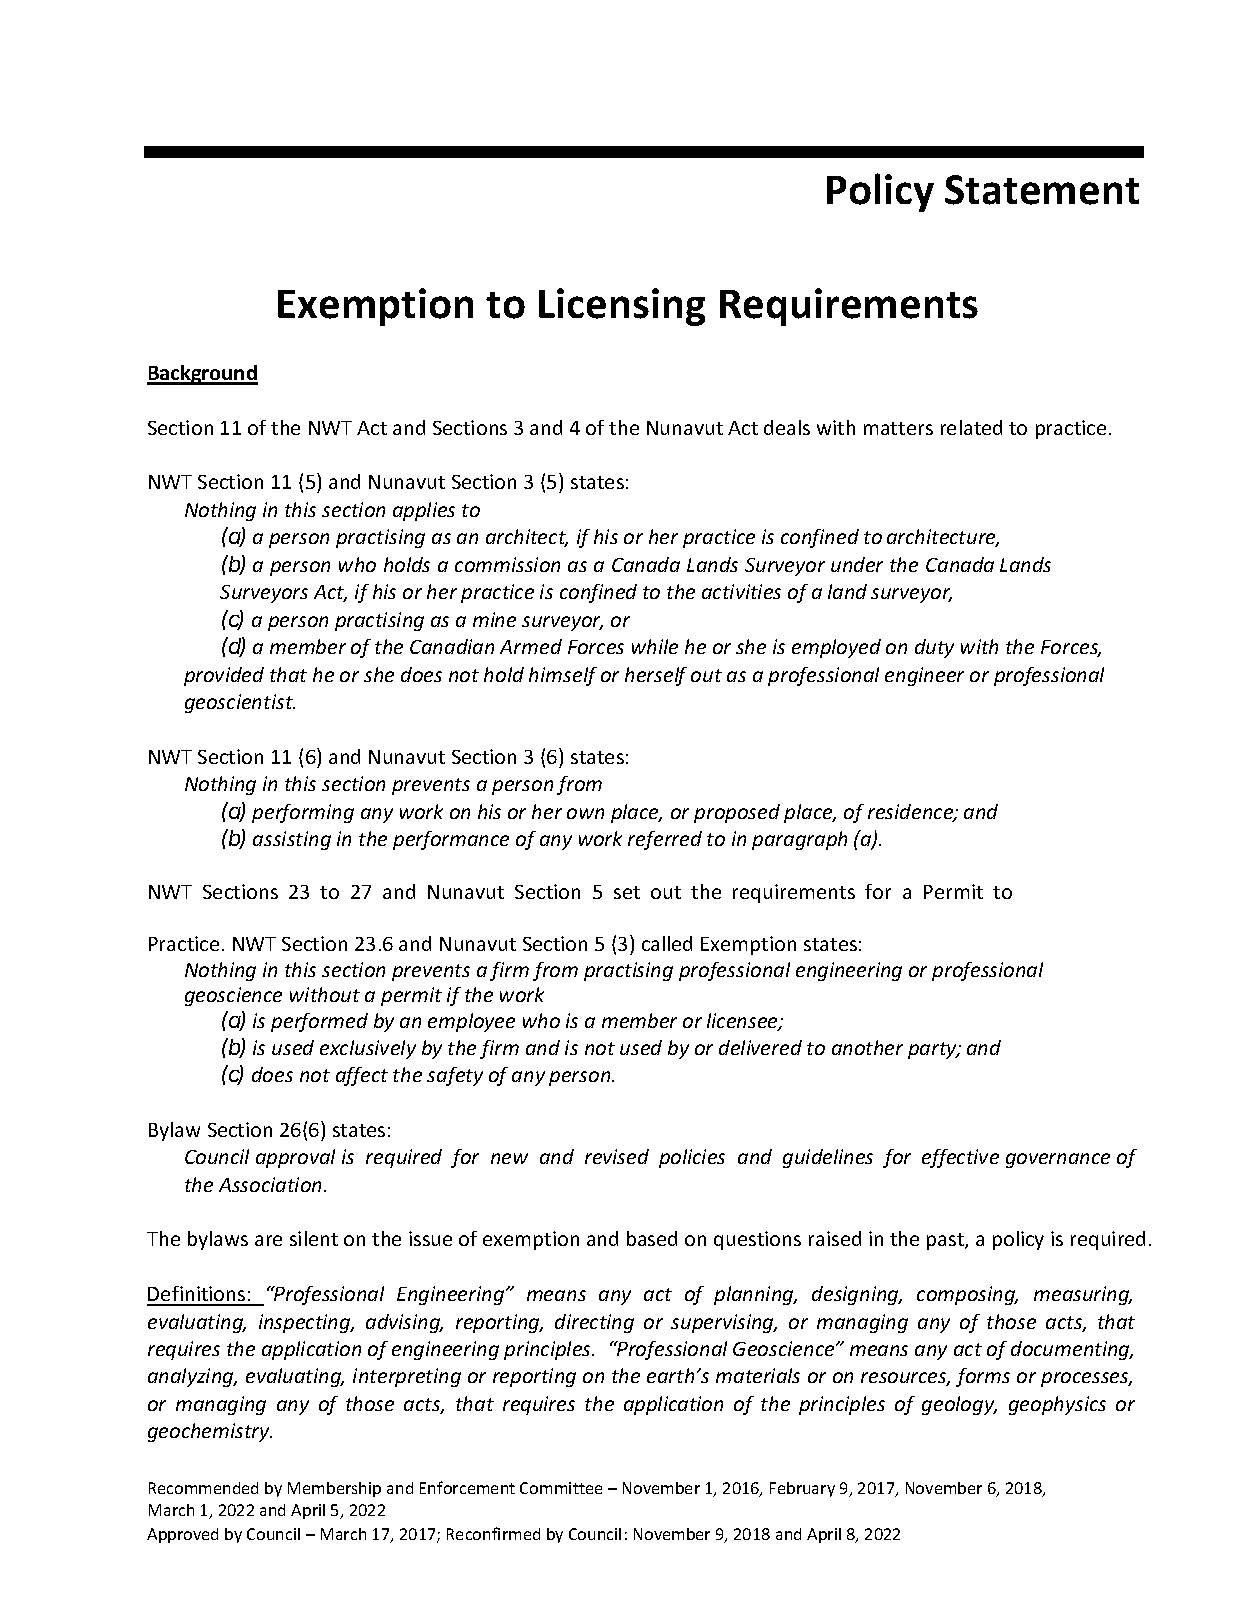  I want to click on revised, so click(617, 1156).
